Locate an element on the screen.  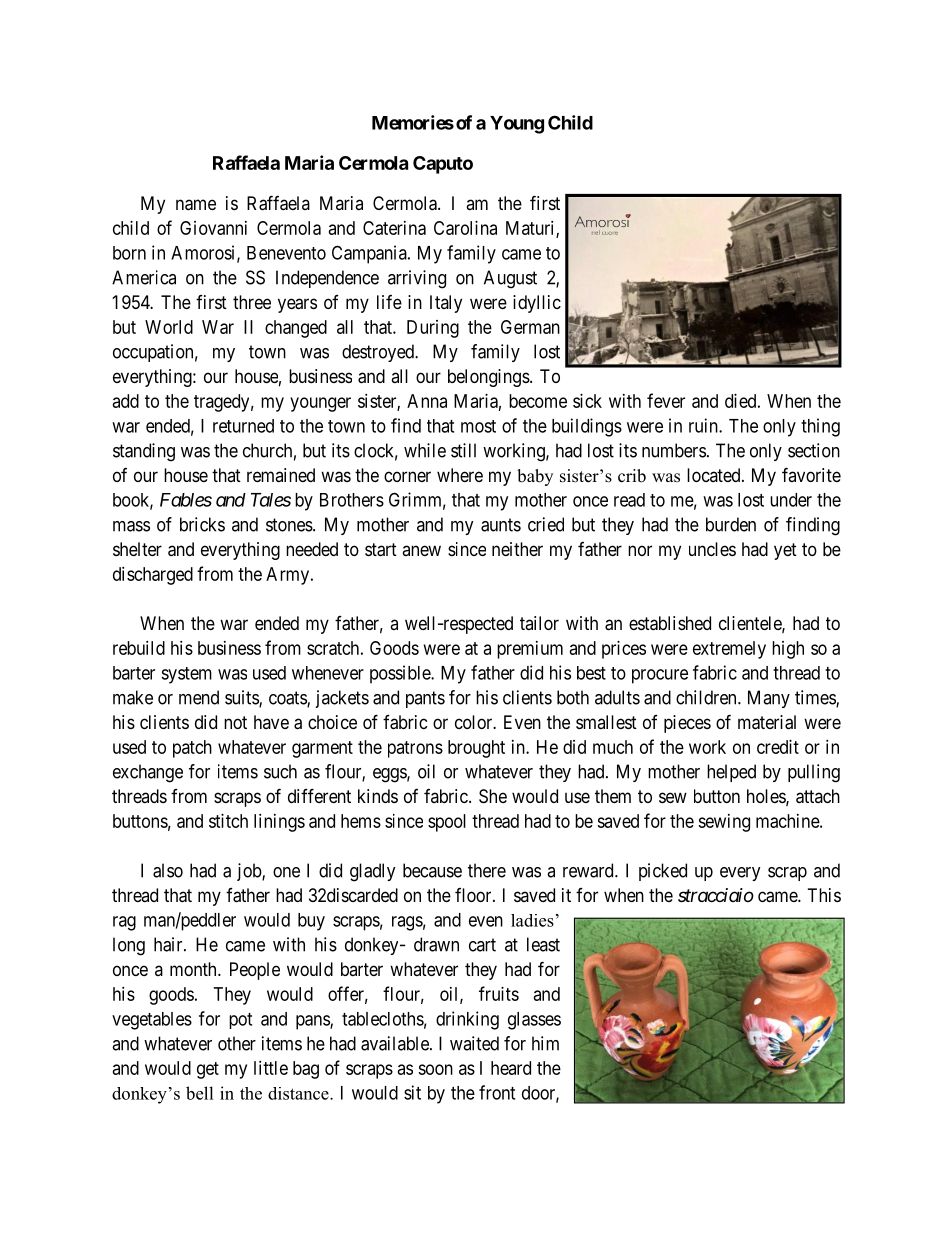
fever is located at coordinates (666, 400).
